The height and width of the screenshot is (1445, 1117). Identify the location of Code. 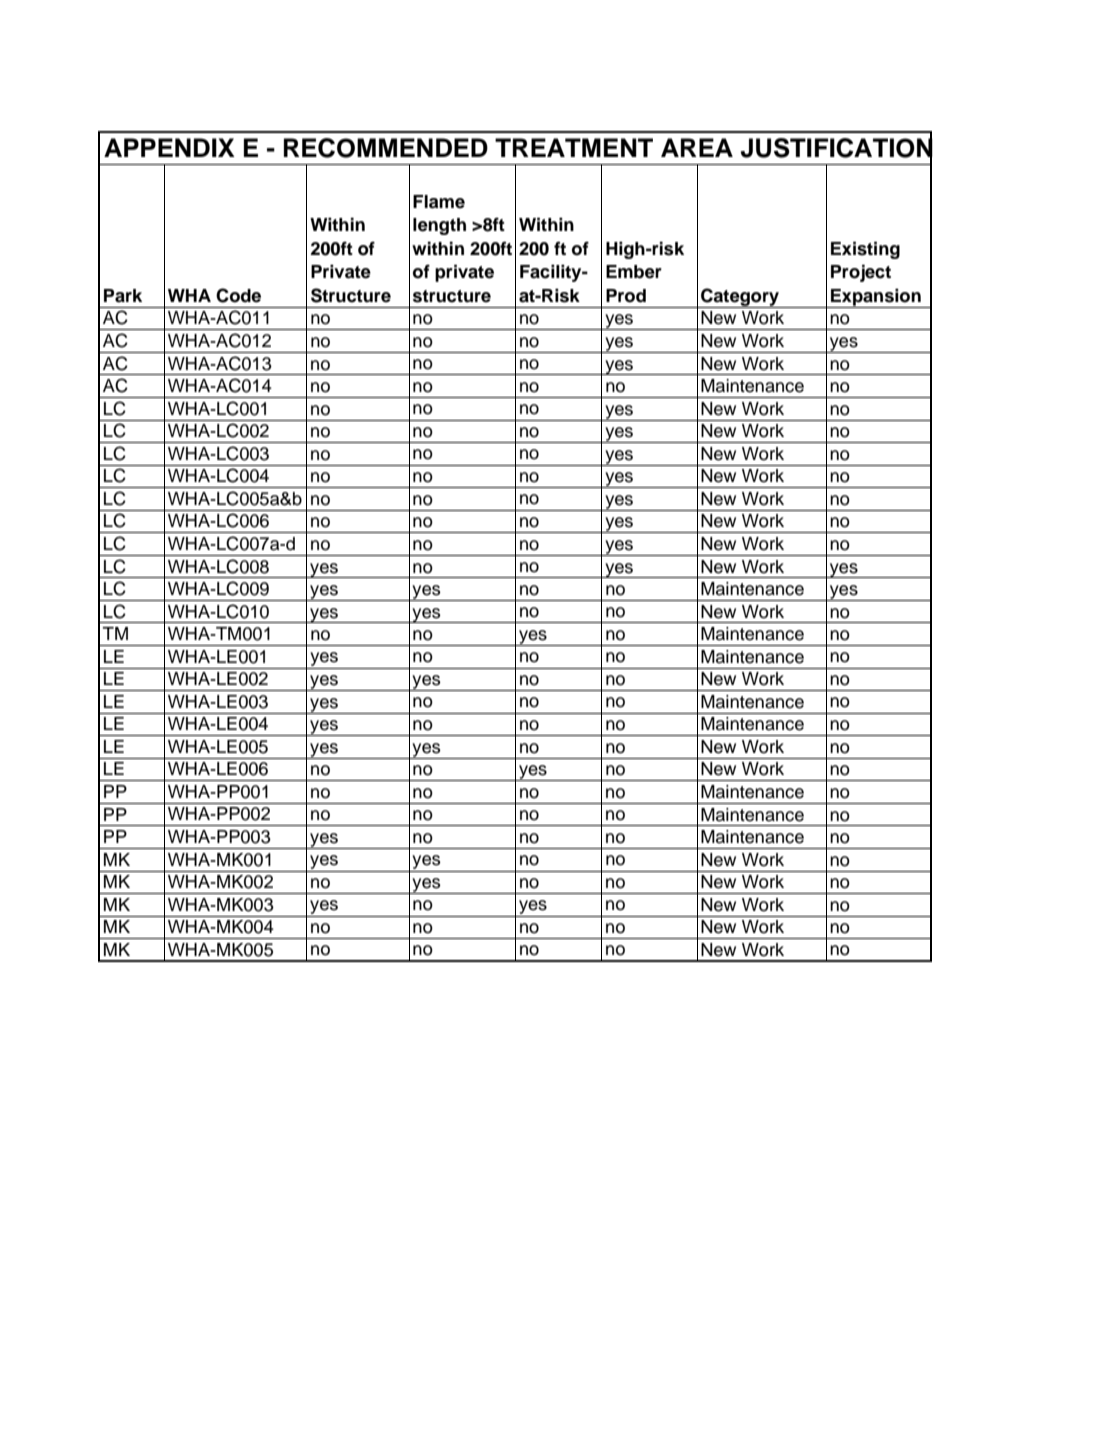
(238, 295).
